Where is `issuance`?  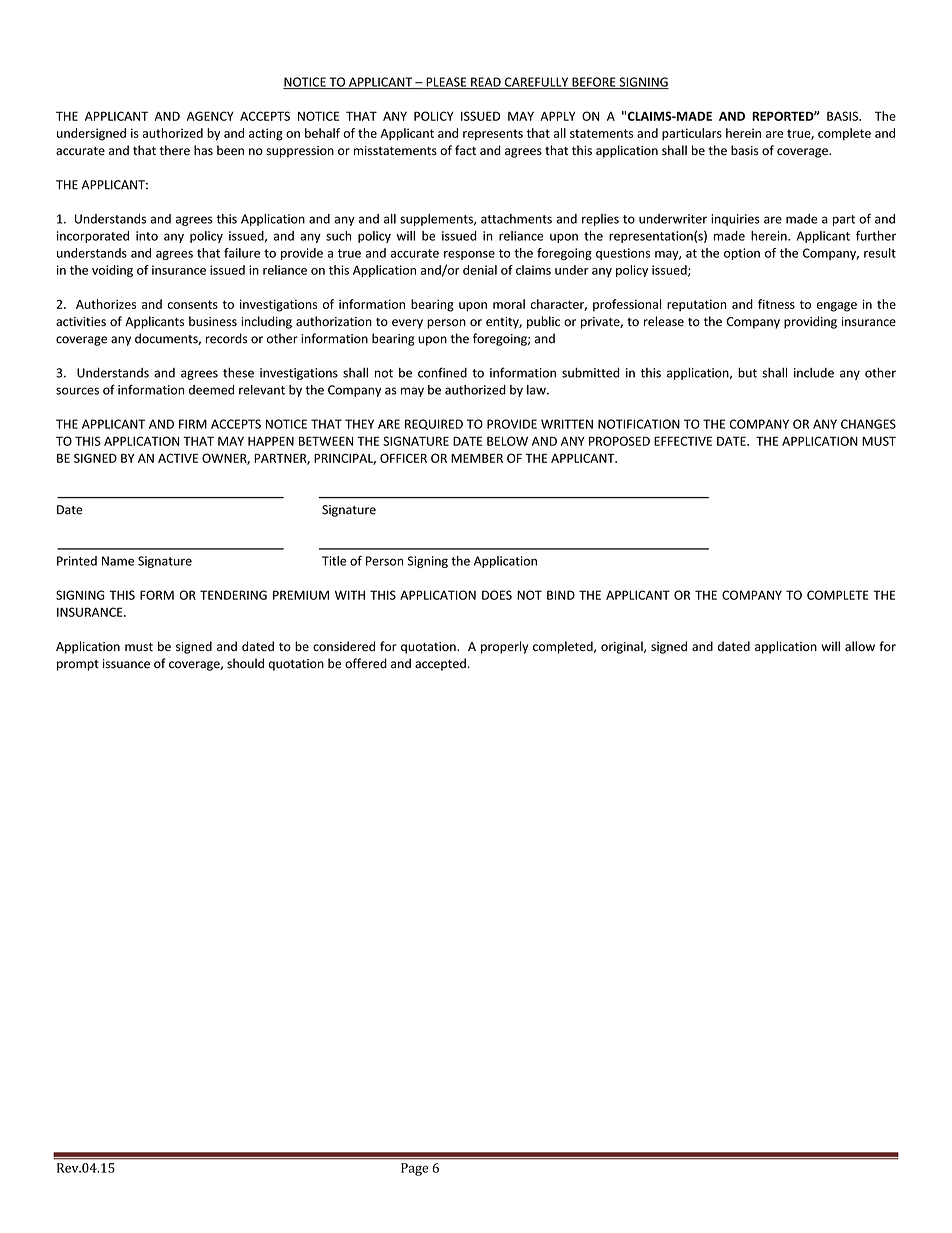 issuance is located at coordinates (126, 664).
